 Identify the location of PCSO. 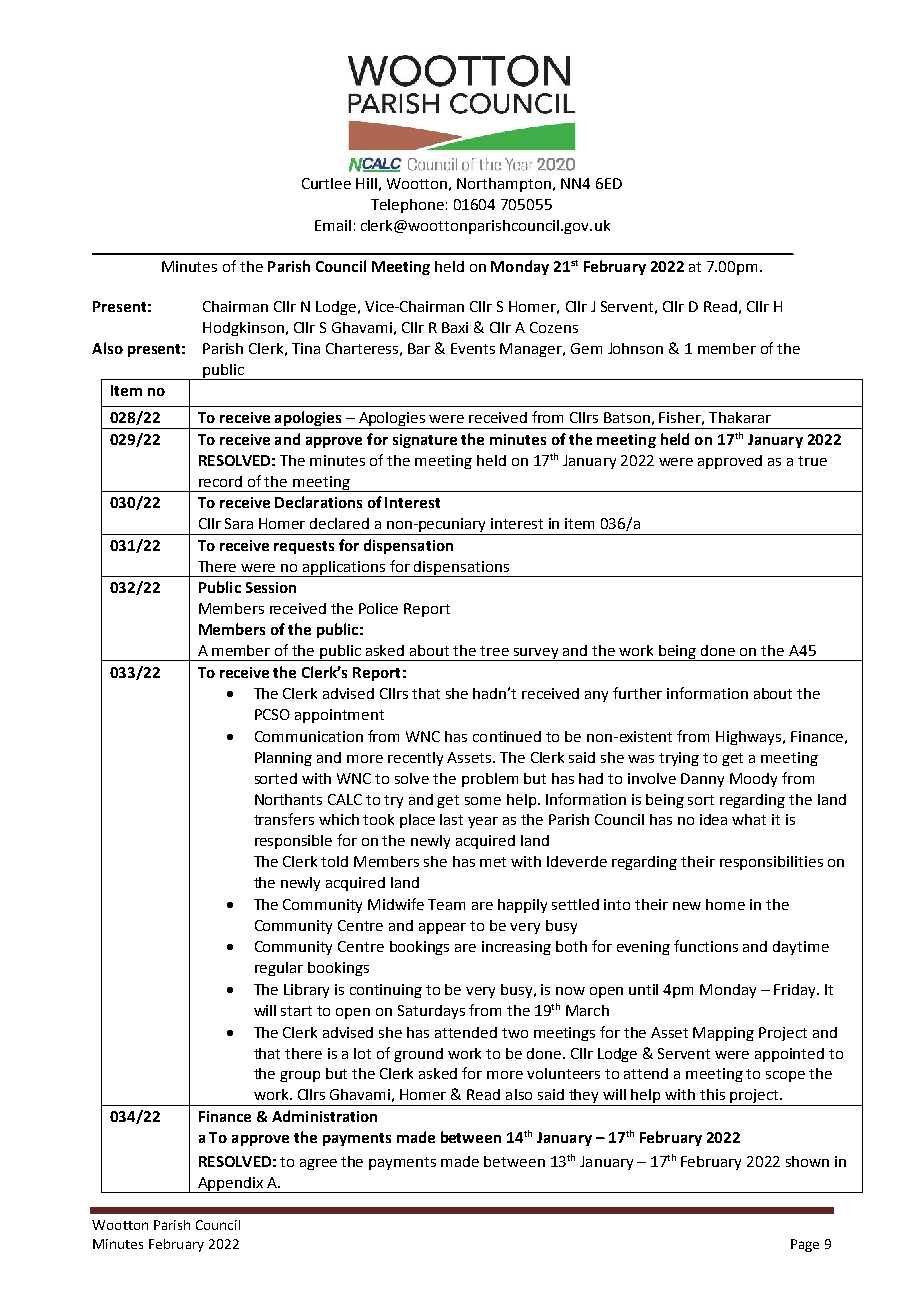
(272, 714).
